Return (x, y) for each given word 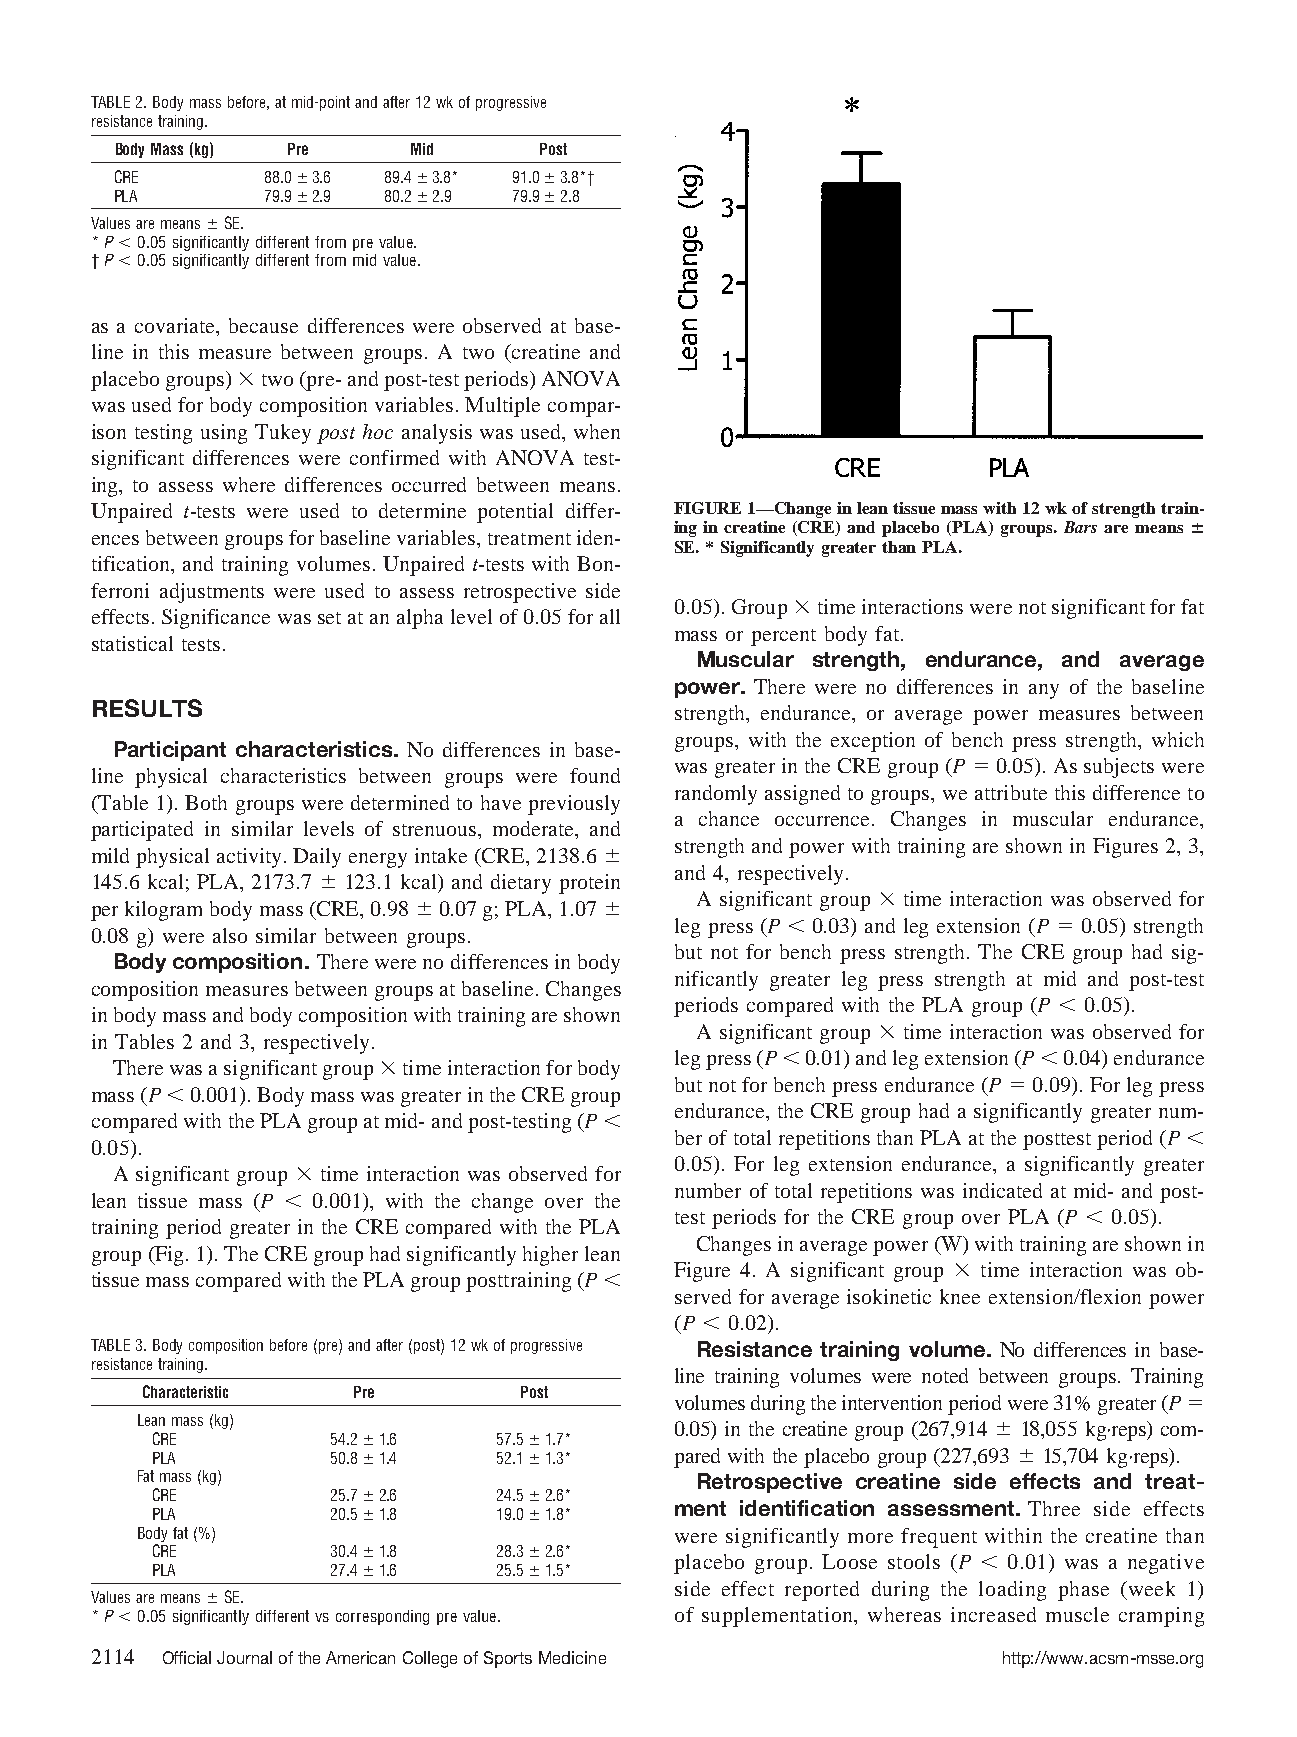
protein (589, 884)
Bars (1080, 527)
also (230, 935)
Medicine (572, 1657)
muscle (1077, 1614)
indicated (1002, 1190)
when (597, 431)
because (263, 325)
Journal (244, 1657)
